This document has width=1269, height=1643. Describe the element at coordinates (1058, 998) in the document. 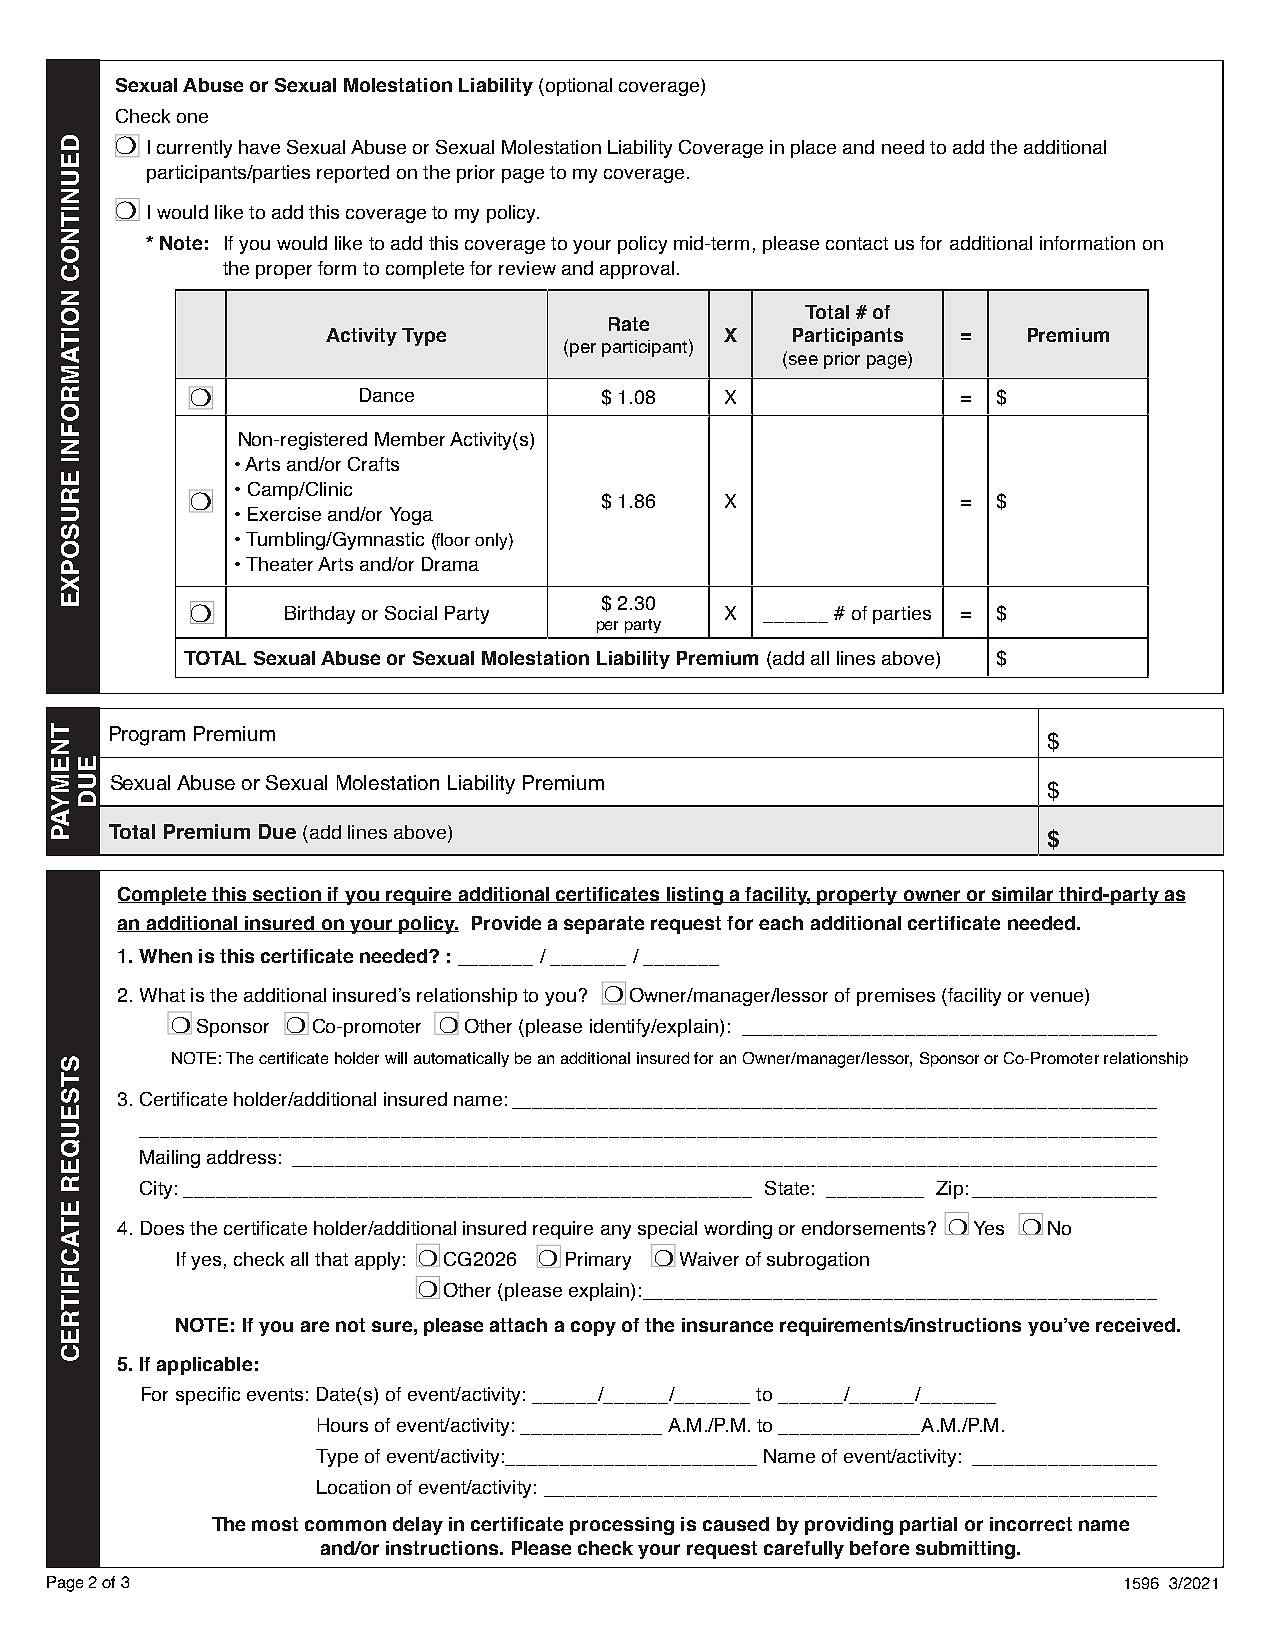

I see `venue` at that location.
